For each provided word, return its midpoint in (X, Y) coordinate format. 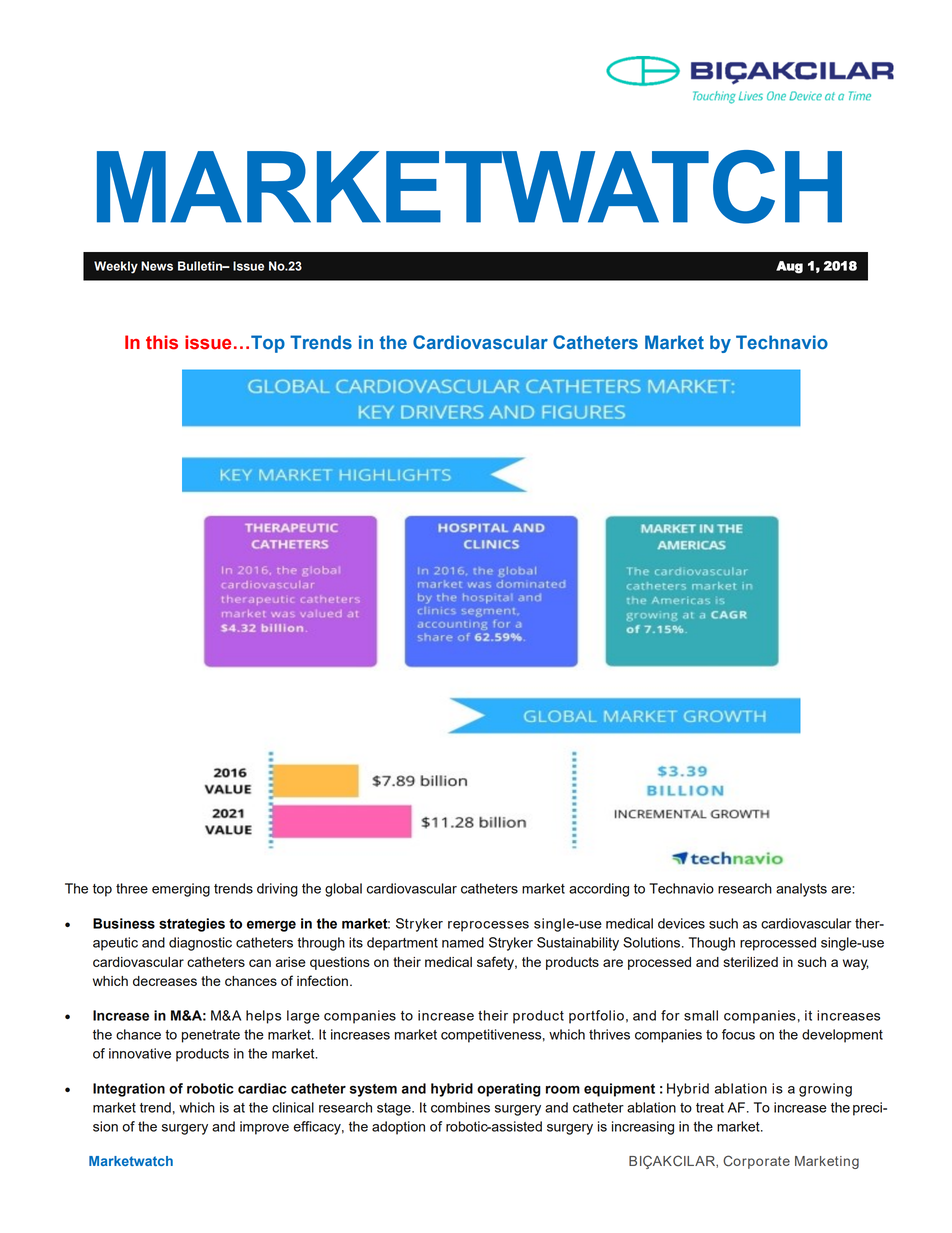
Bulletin (201, 266)
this (162, 342)
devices (681, 923)
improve (264, 1128)
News (157, 266)
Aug (789, 267)
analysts (801, 890)
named (463, 942)
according (599, 890)
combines (460, 1107)
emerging (181, 890)
